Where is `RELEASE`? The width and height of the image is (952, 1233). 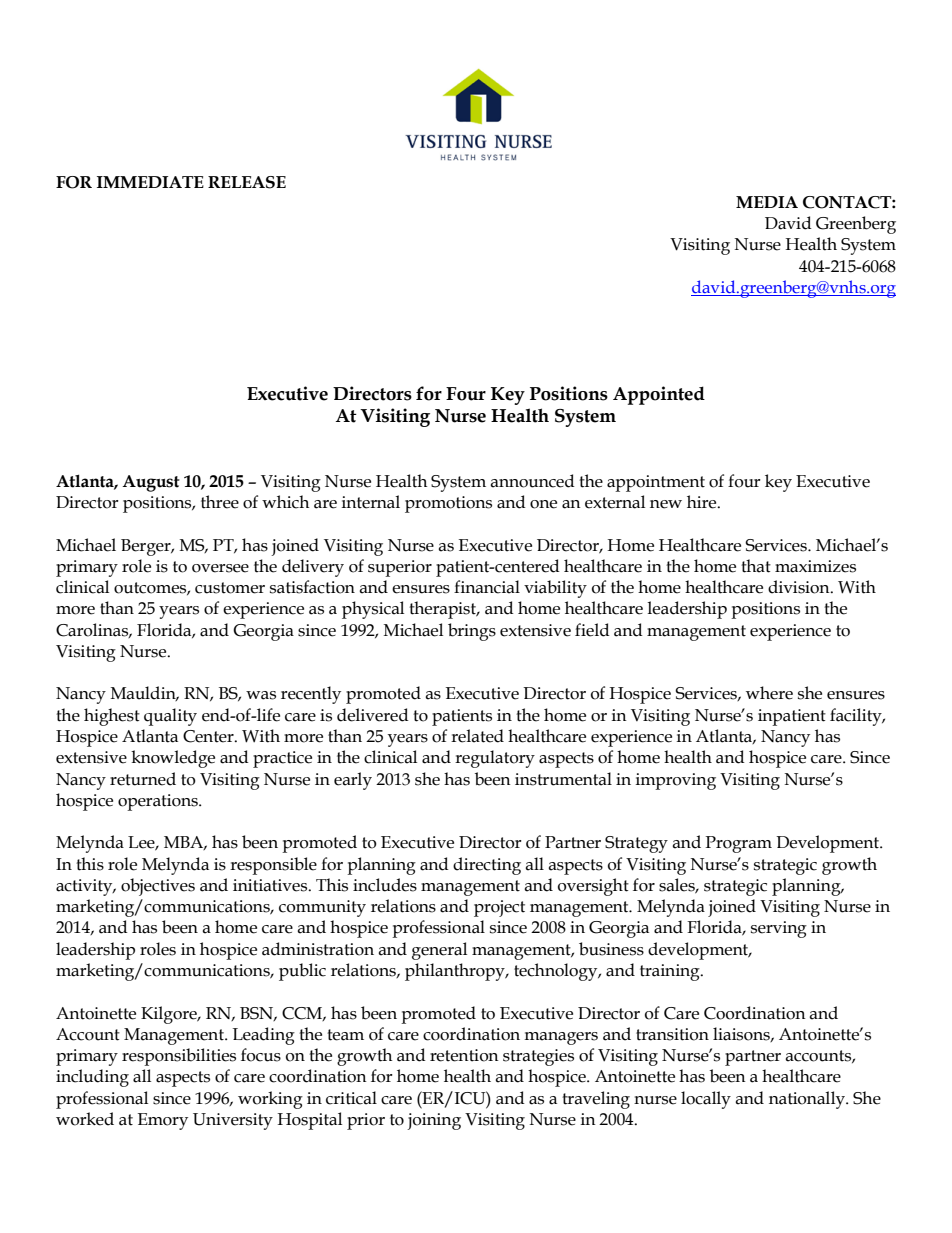
RELEASE is located at coordinates (247, 182).
